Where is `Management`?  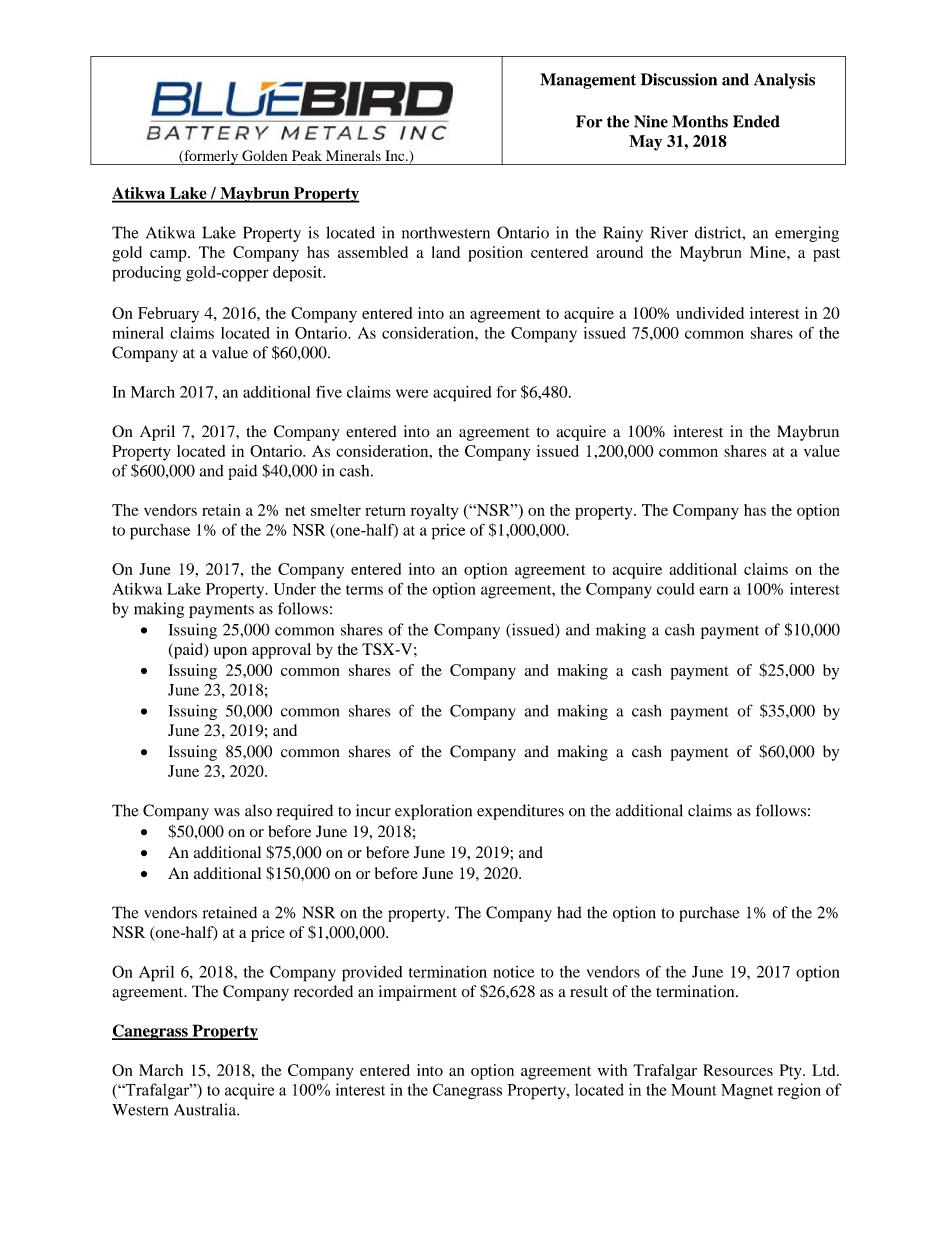
Management is located at coordinates (588, 81).
